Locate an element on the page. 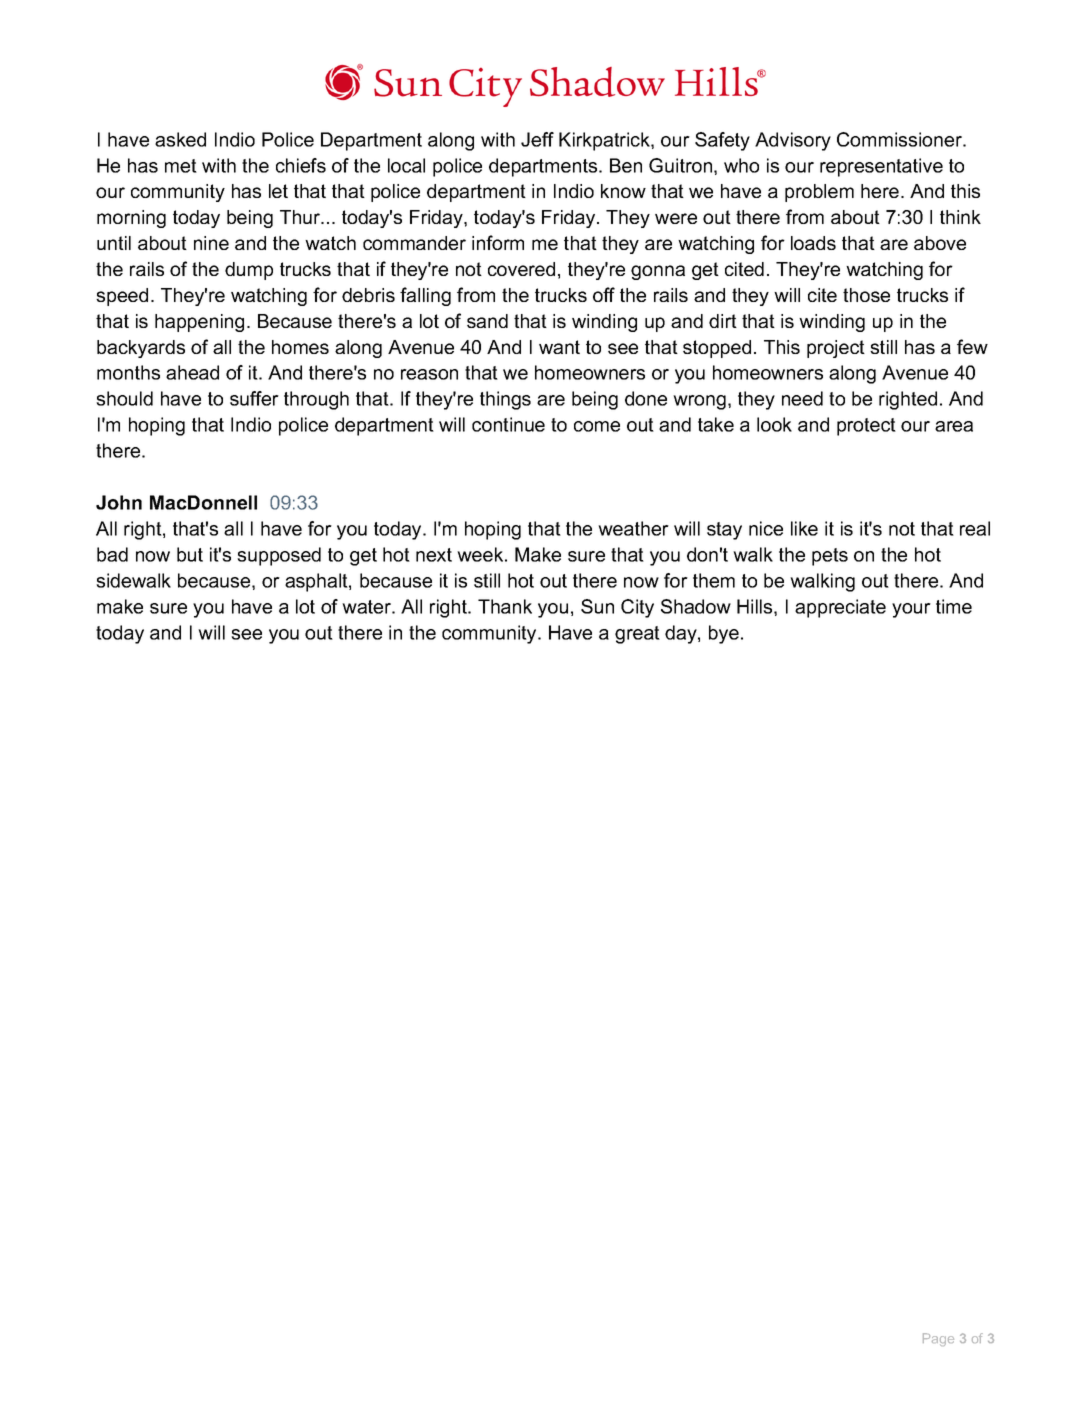  great is located at coordinates (637, 635).
